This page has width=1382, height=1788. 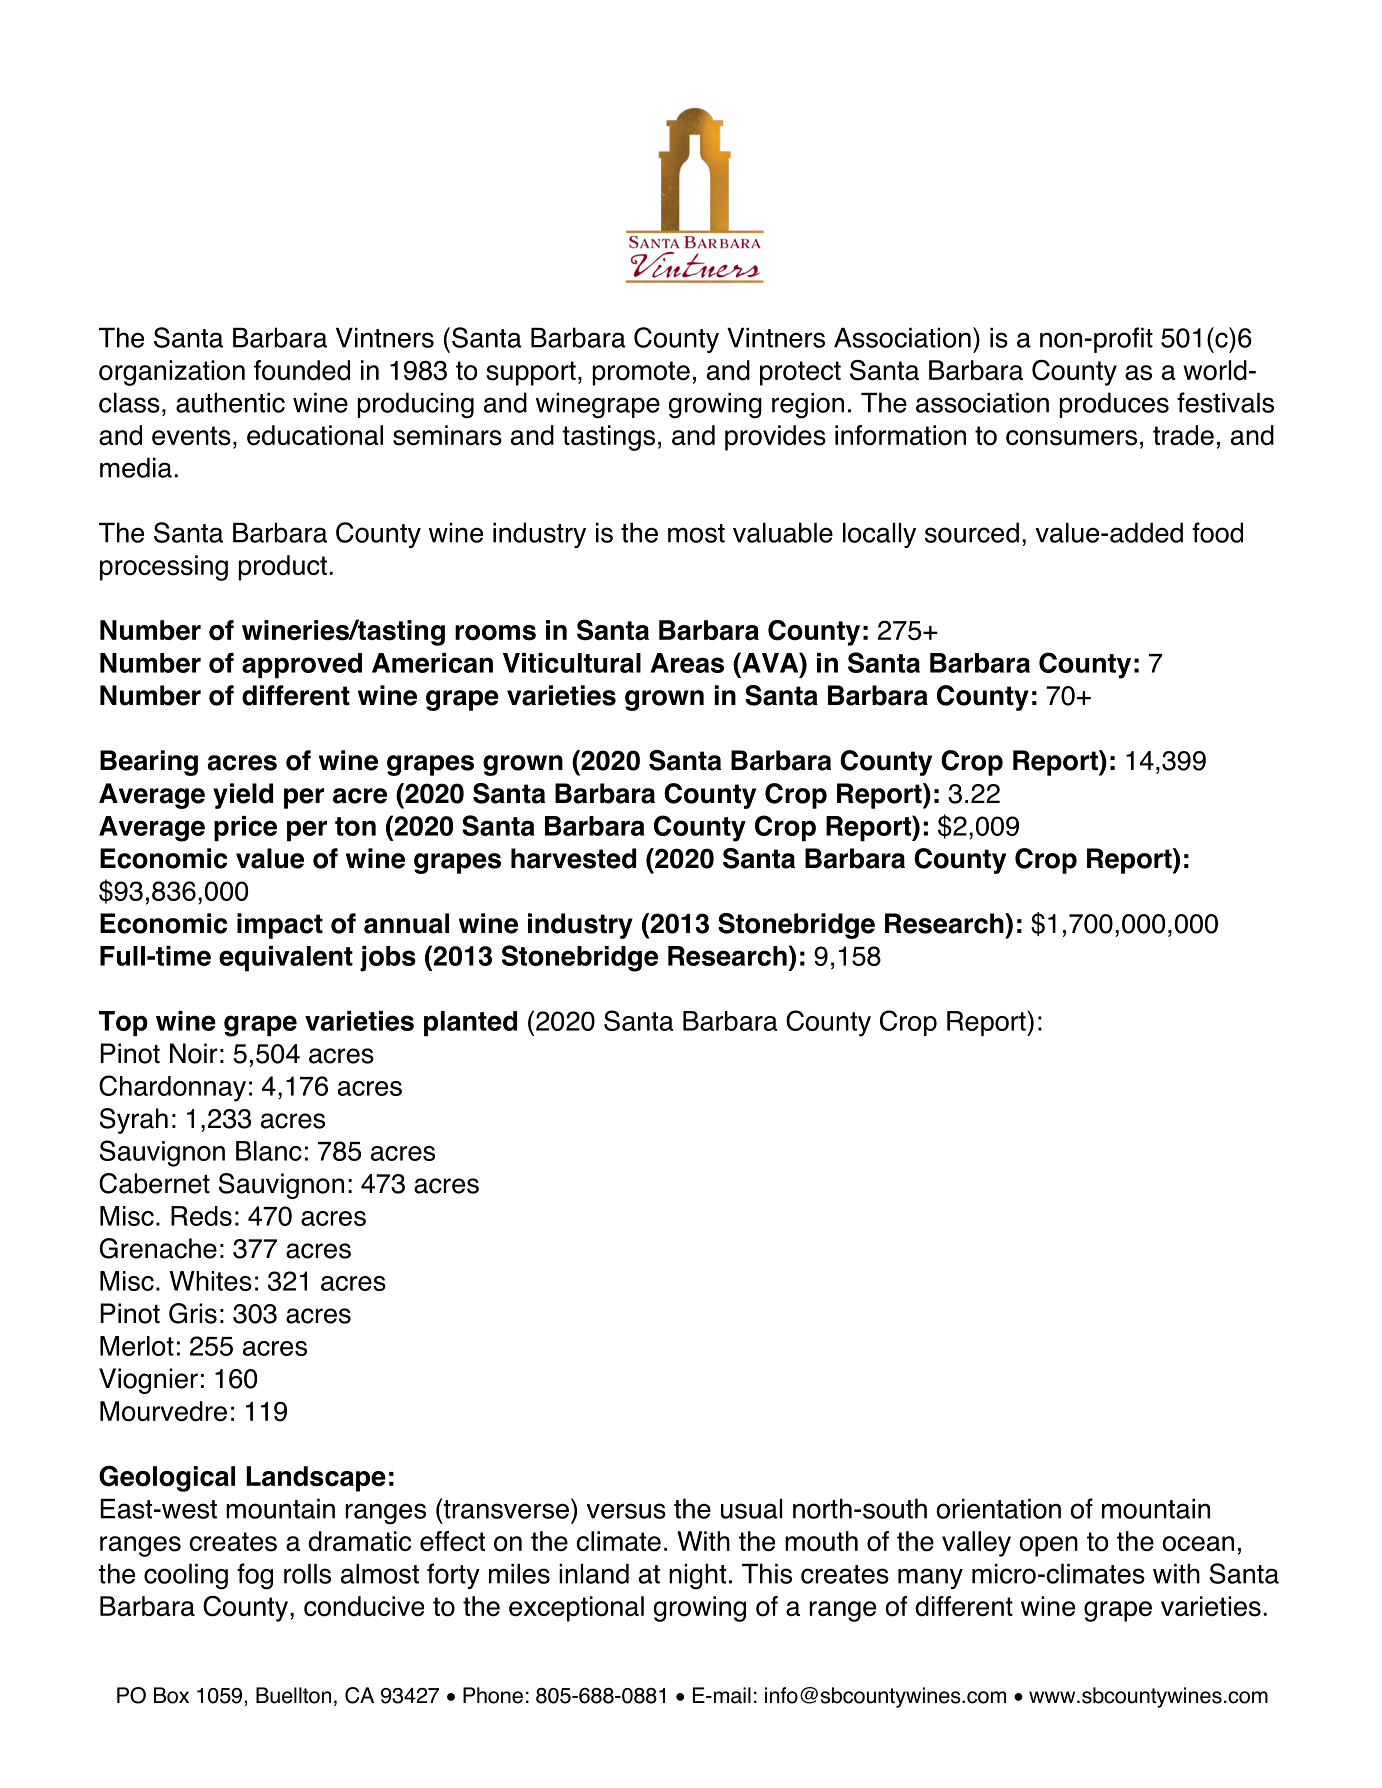 I want to click on Noir, so click(x=194, y=1053).
